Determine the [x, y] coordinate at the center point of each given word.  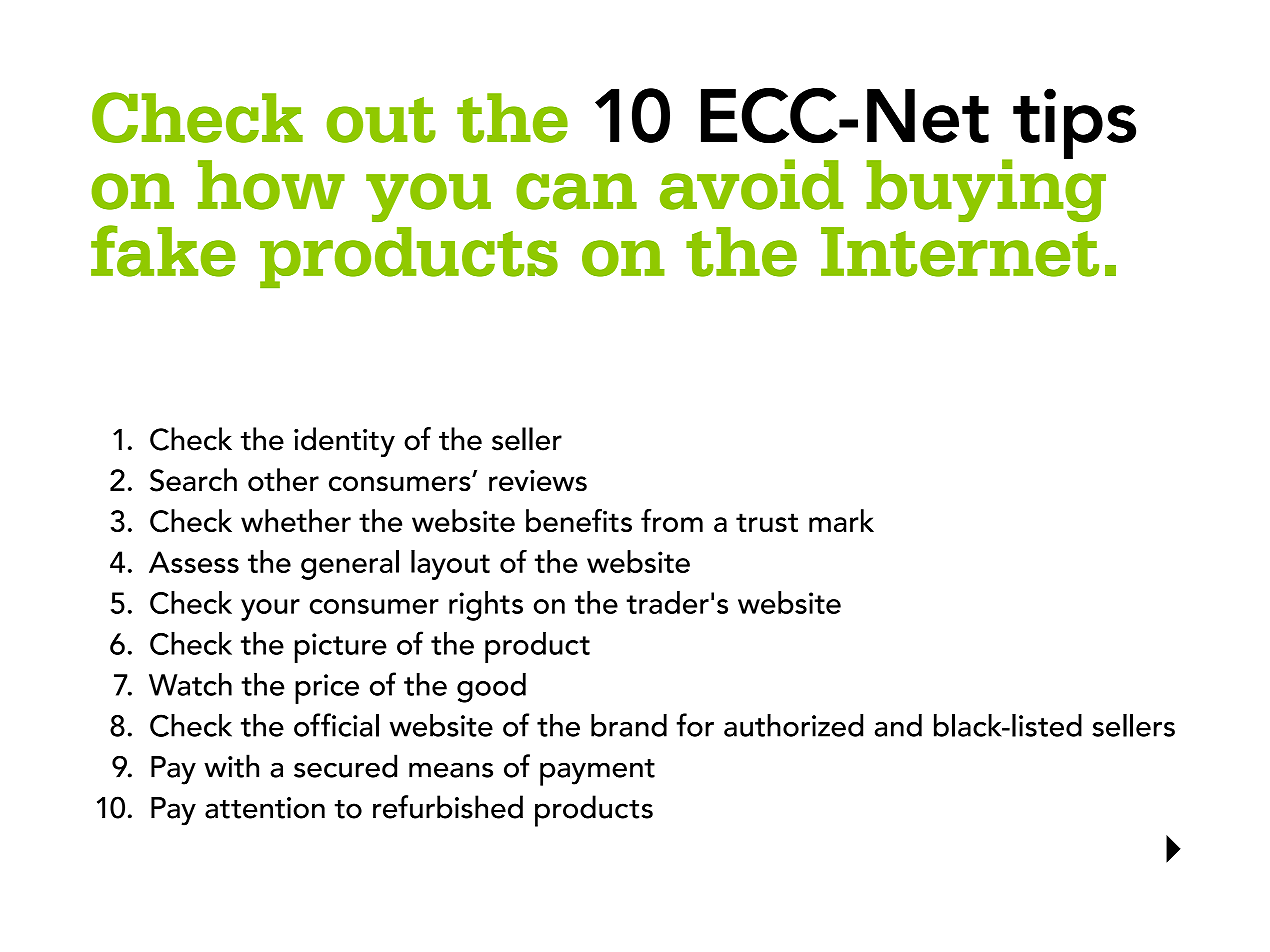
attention [265, 808]
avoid [752, 184]
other [283, 480]
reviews [538, 480]
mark [841, 520]
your [270, 610]
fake [163, 251]
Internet [960, 252]
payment [597, 772]
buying [986, 189]
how [271, 185]
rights [486, 606]
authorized [793, 725]
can [576, 191]
